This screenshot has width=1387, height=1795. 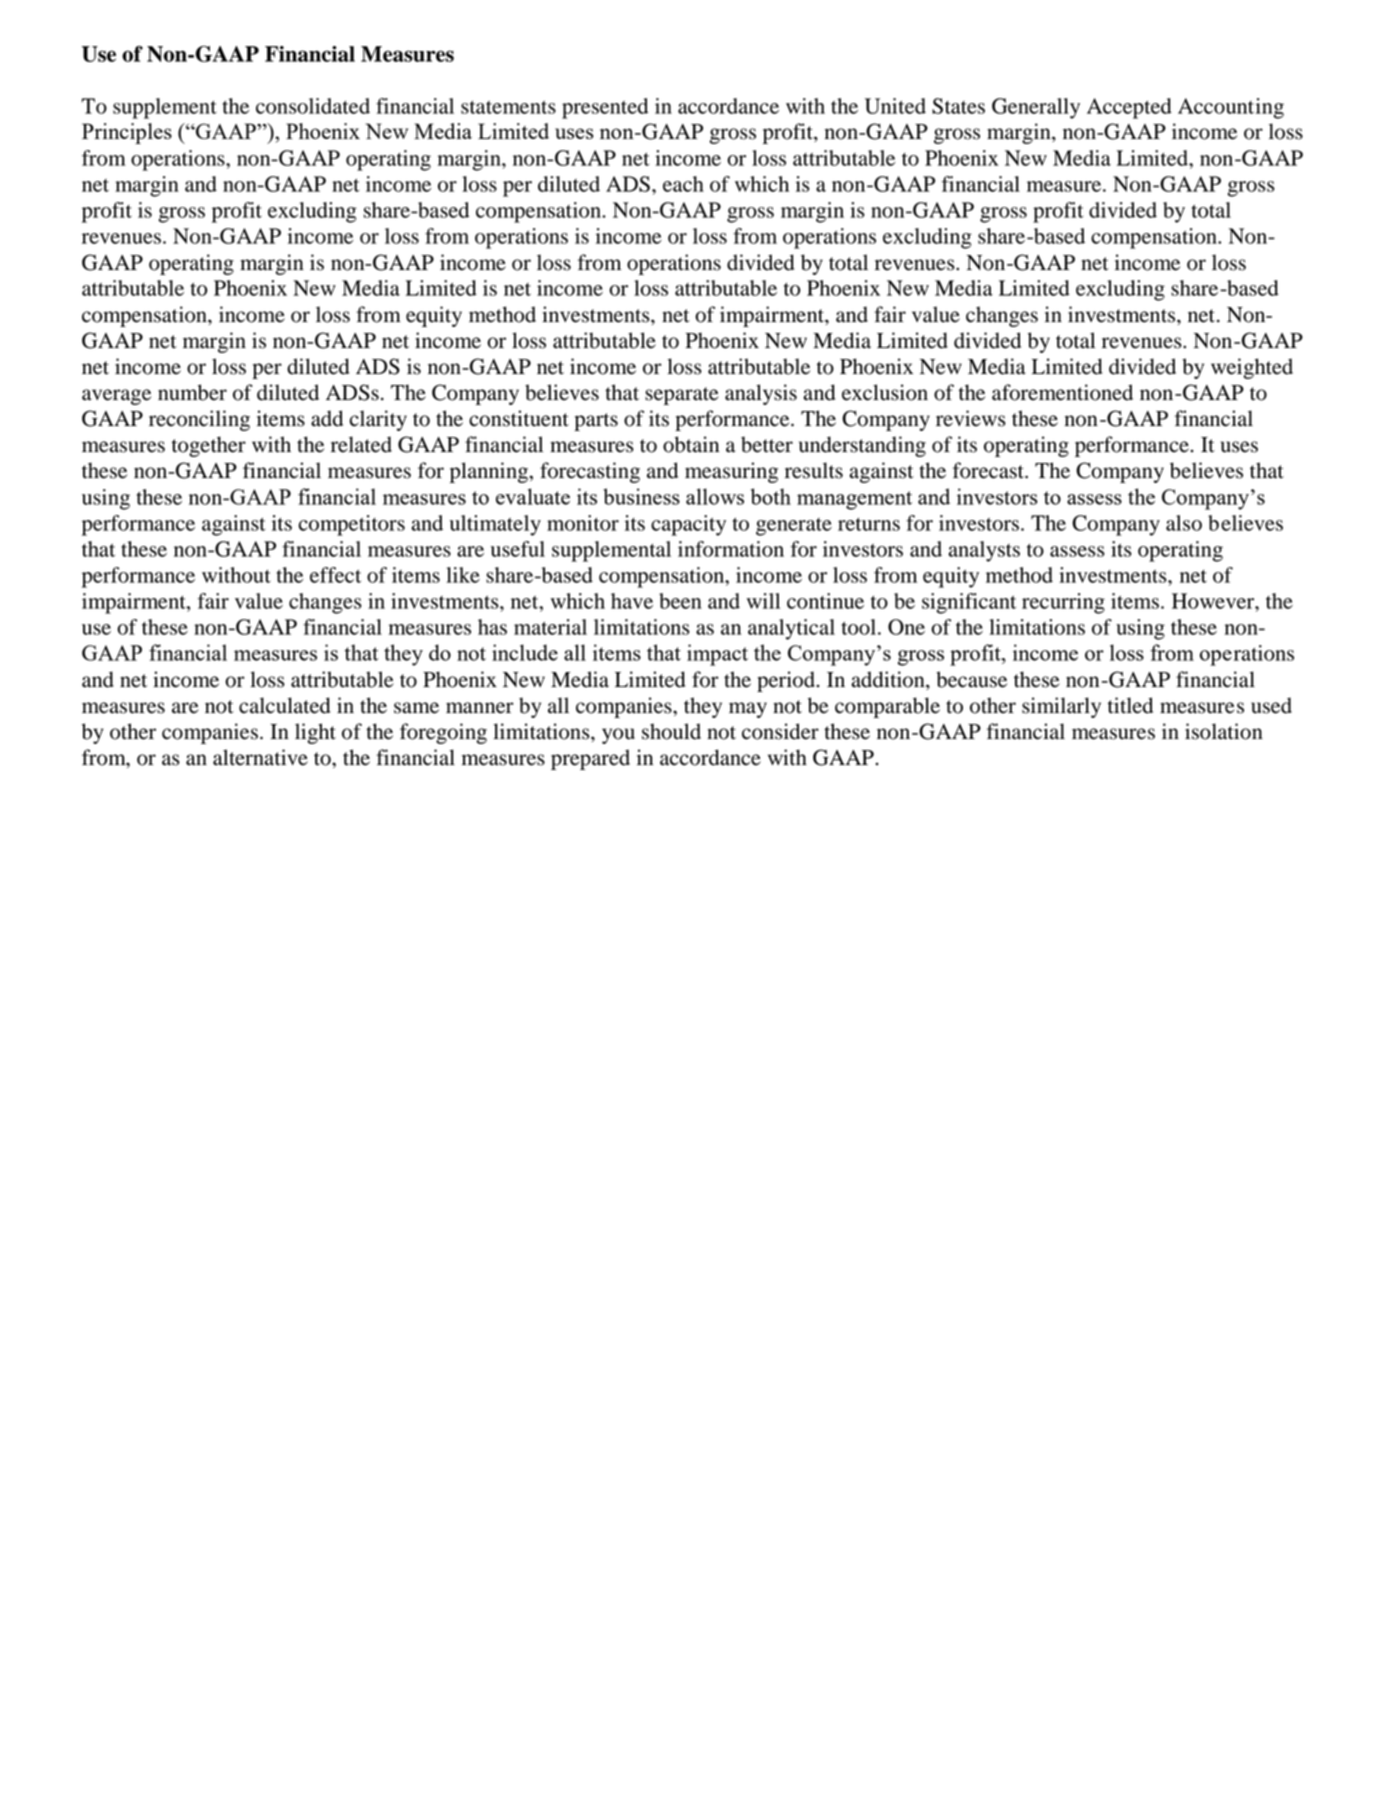 What do you see at coordinates (691, 444) in the screenshot?
I see `obtain` at bounding box center [691, 444].
